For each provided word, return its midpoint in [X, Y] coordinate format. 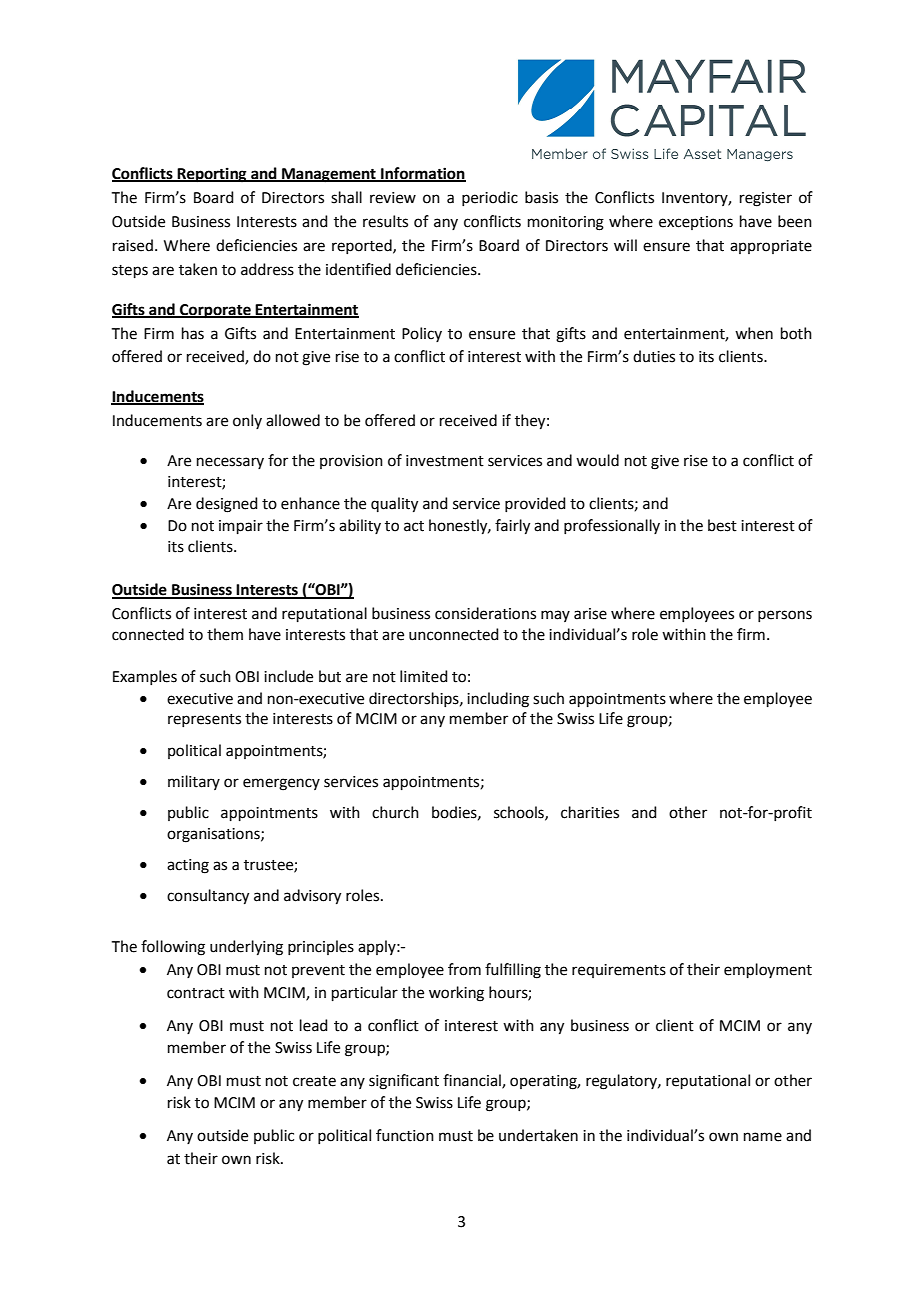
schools [520, 813]
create [314, 1081]
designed [227, 505]
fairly [512, 527]
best [722, 525]
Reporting [212, 175]
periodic [490, 198]
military [194, 782]
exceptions [696, 223]
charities [590, 812]
